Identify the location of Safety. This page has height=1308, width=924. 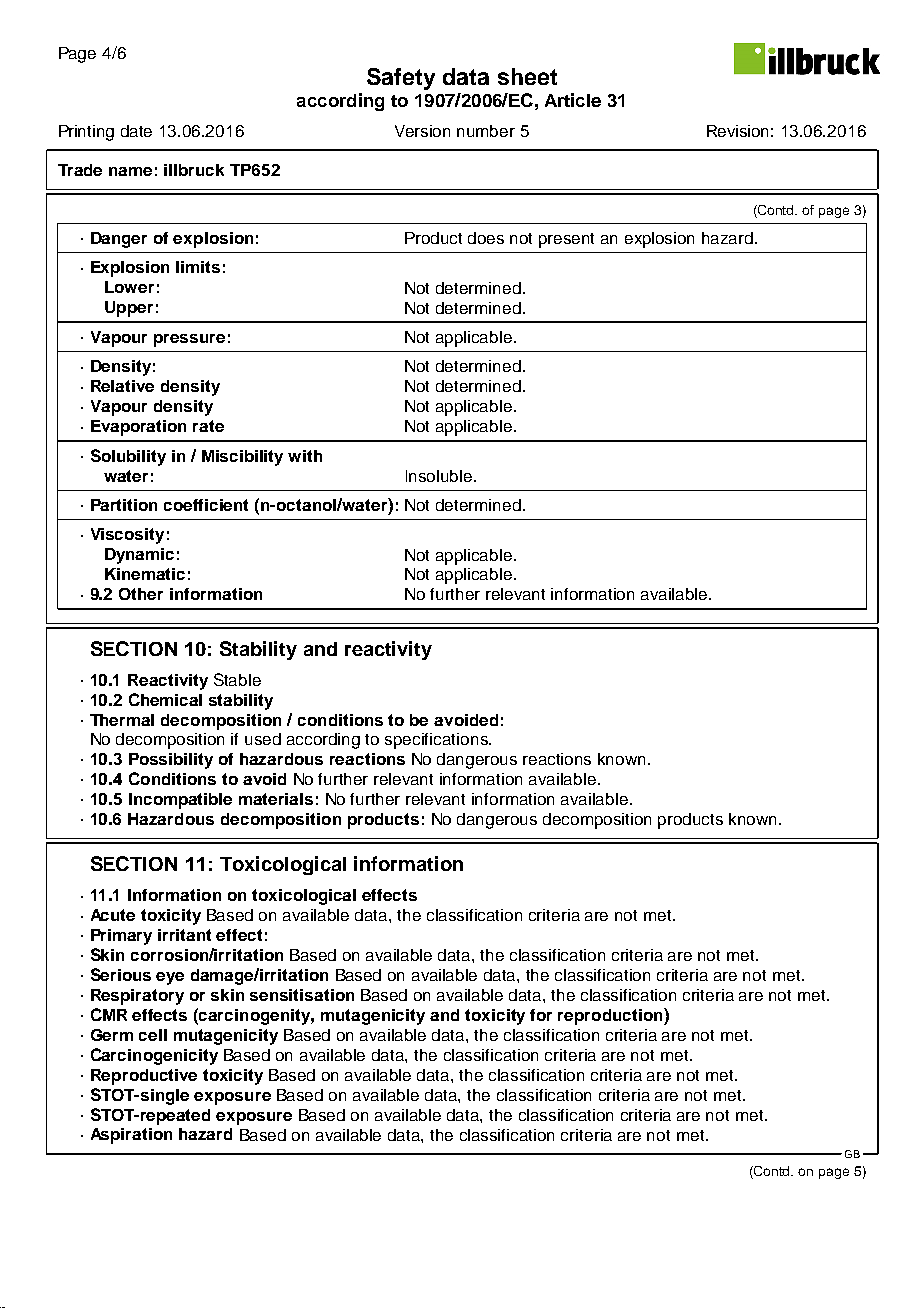
(401, 79).
